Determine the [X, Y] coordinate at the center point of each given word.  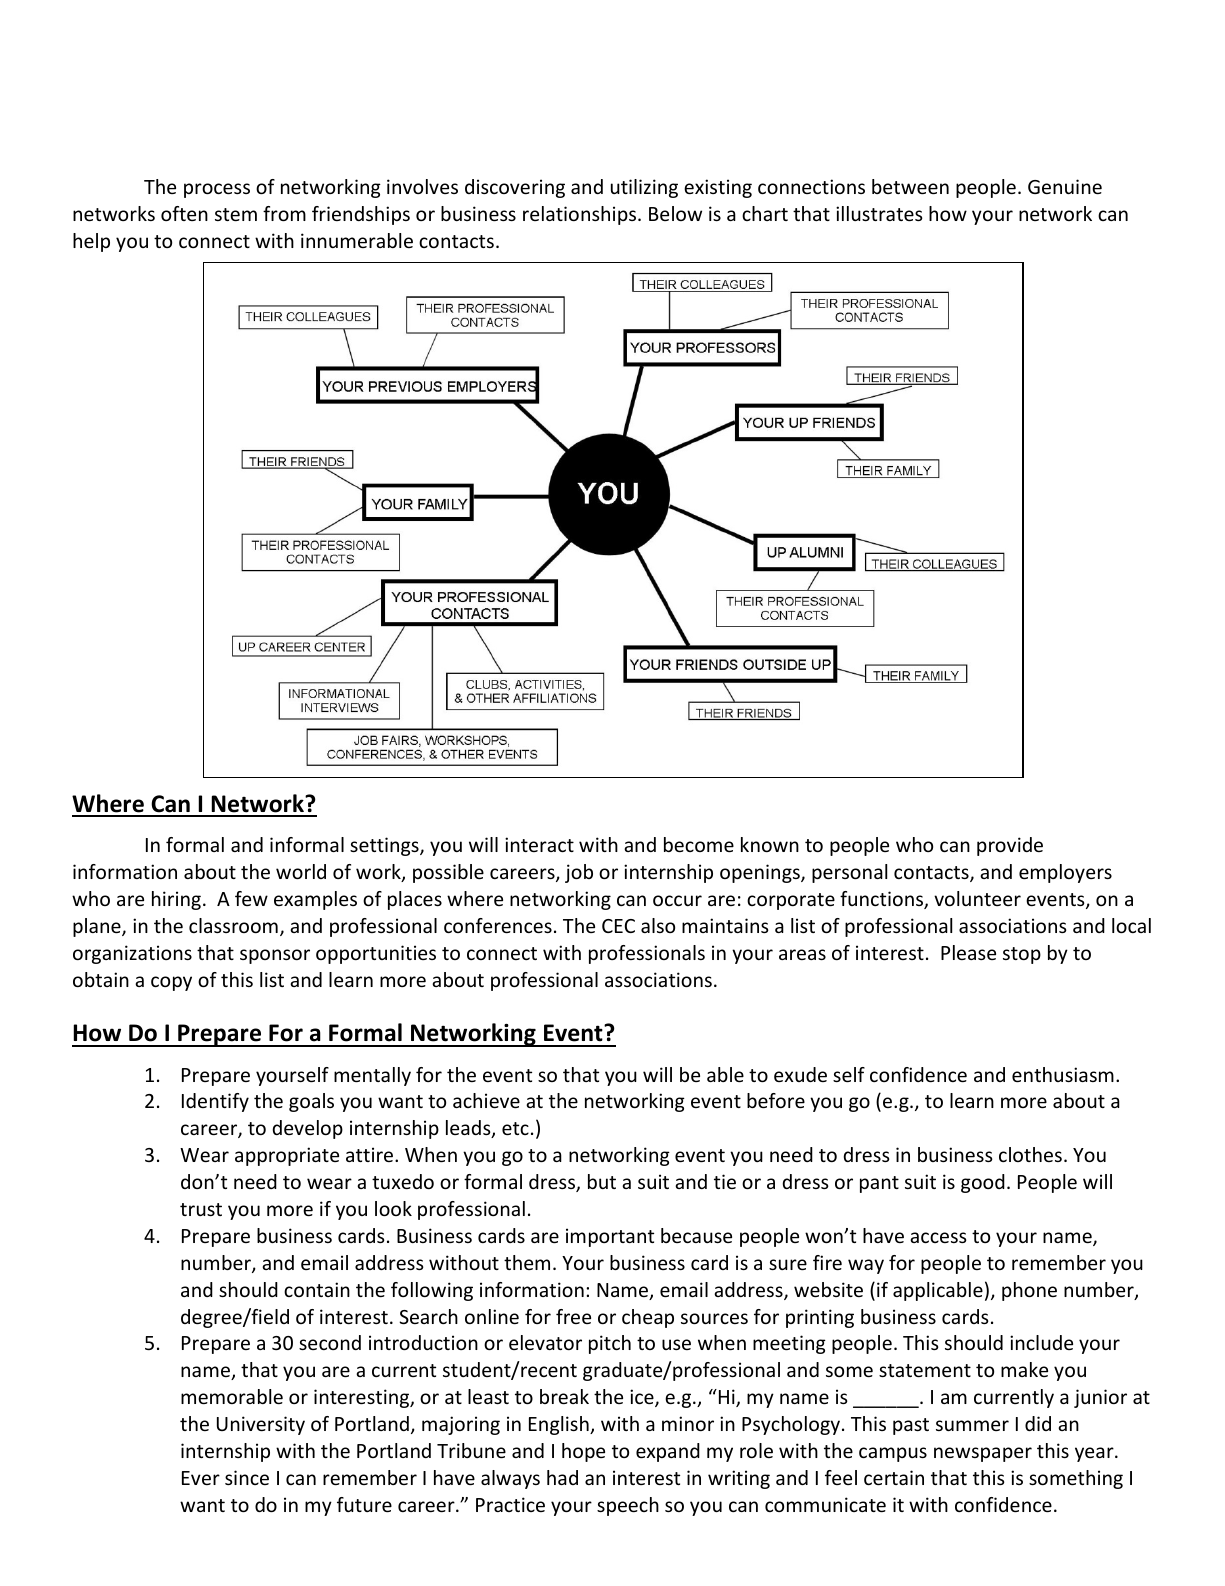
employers [1065, 873]
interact [539, 844]
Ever [201, 1478]
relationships [581, 215]
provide [1010, 846]
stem [236, 214]
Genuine [1065, 186]
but [602, 1181]
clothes [1030, 1154]
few [251, 898]
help [91, 242]
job [579, 873]
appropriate [287, 1156]
